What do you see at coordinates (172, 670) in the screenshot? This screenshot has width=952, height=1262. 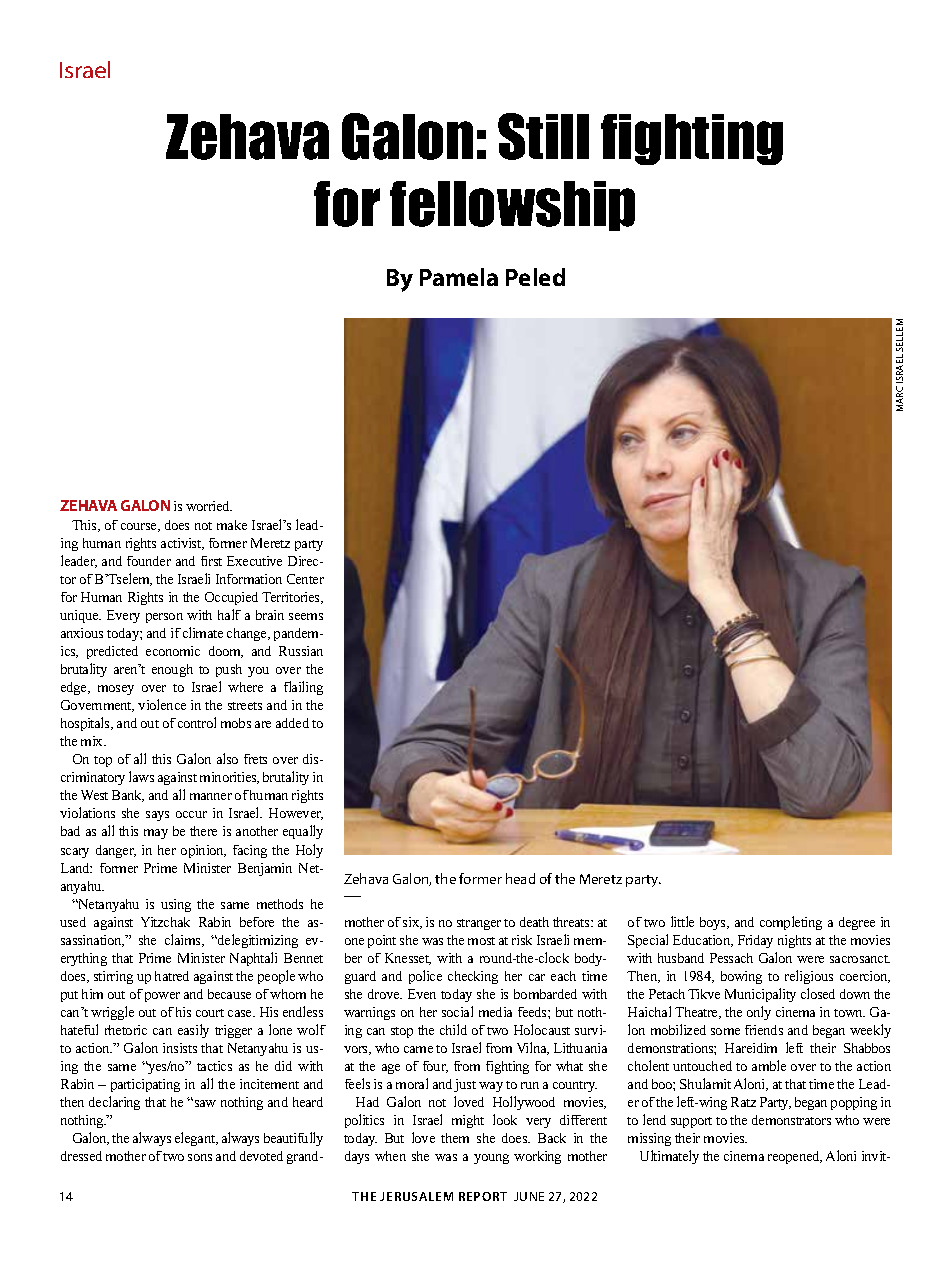 I see `enough` at bounding box center [172, 670].
